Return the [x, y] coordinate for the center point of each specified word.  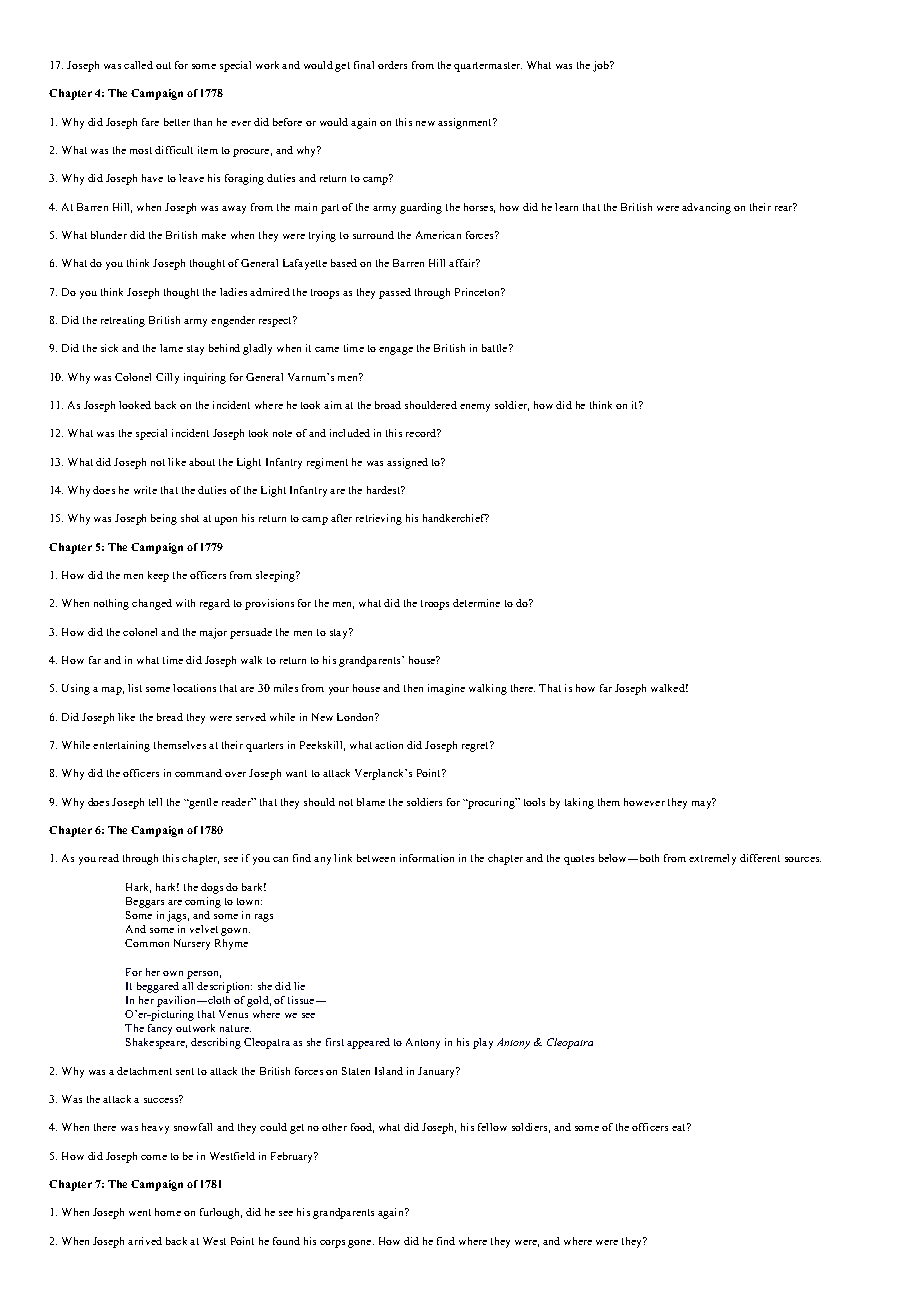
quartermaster [488, 67]
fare [150, 122]
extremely [712, 859]
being [164, 519]
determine [476, 603]
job [602, 66]
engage [396, 351]
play [483, 1043]
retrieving [379, 519]
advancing [706, 208]
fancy [160, 1029]
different [760, 858]
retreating [123, 321]
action [389, 745]
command [198, 773]
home [168, 1212]
